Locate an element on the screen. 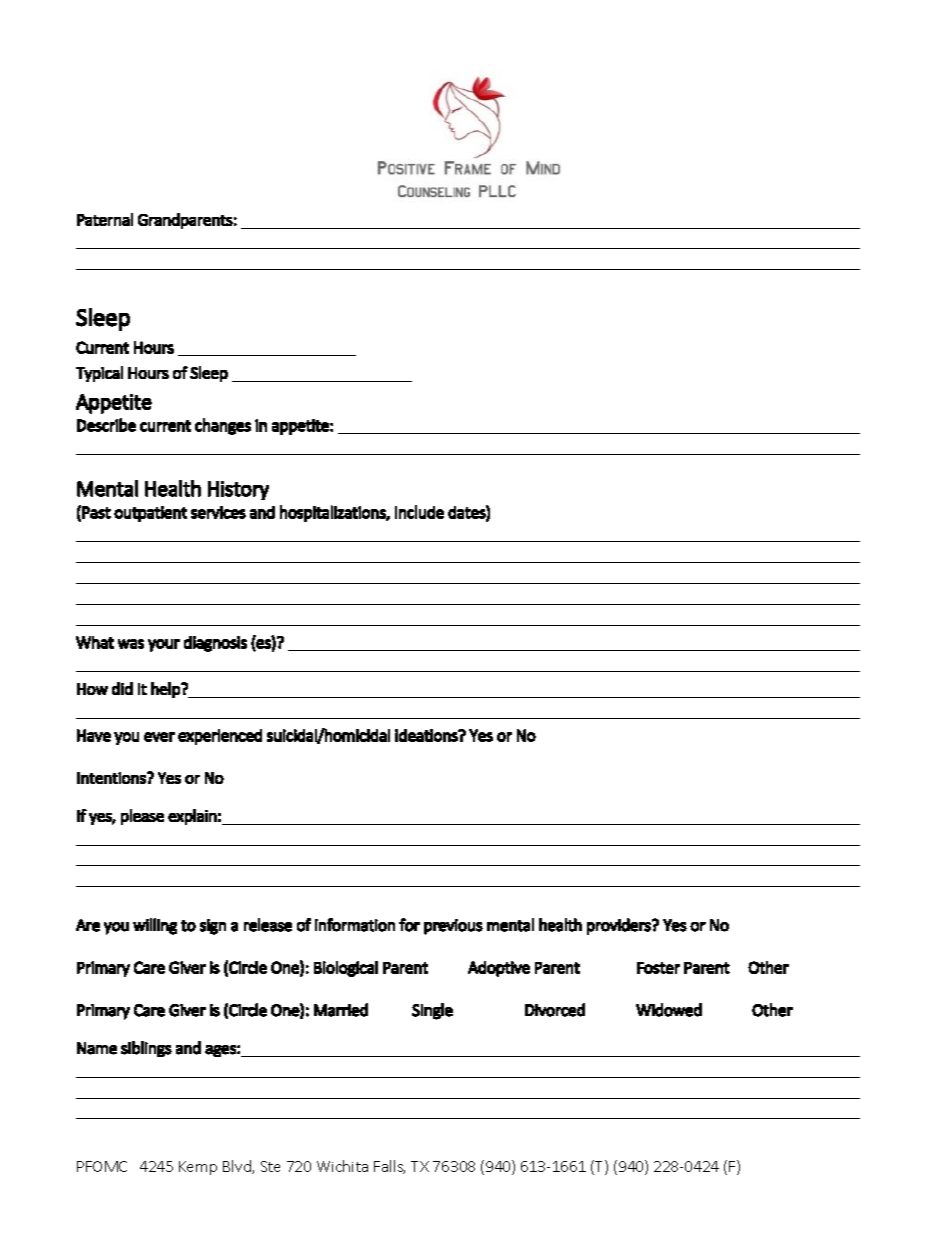 The height and width of the screenshot is (1233, 952). diagnosis is located at coordinates (215, 644).
